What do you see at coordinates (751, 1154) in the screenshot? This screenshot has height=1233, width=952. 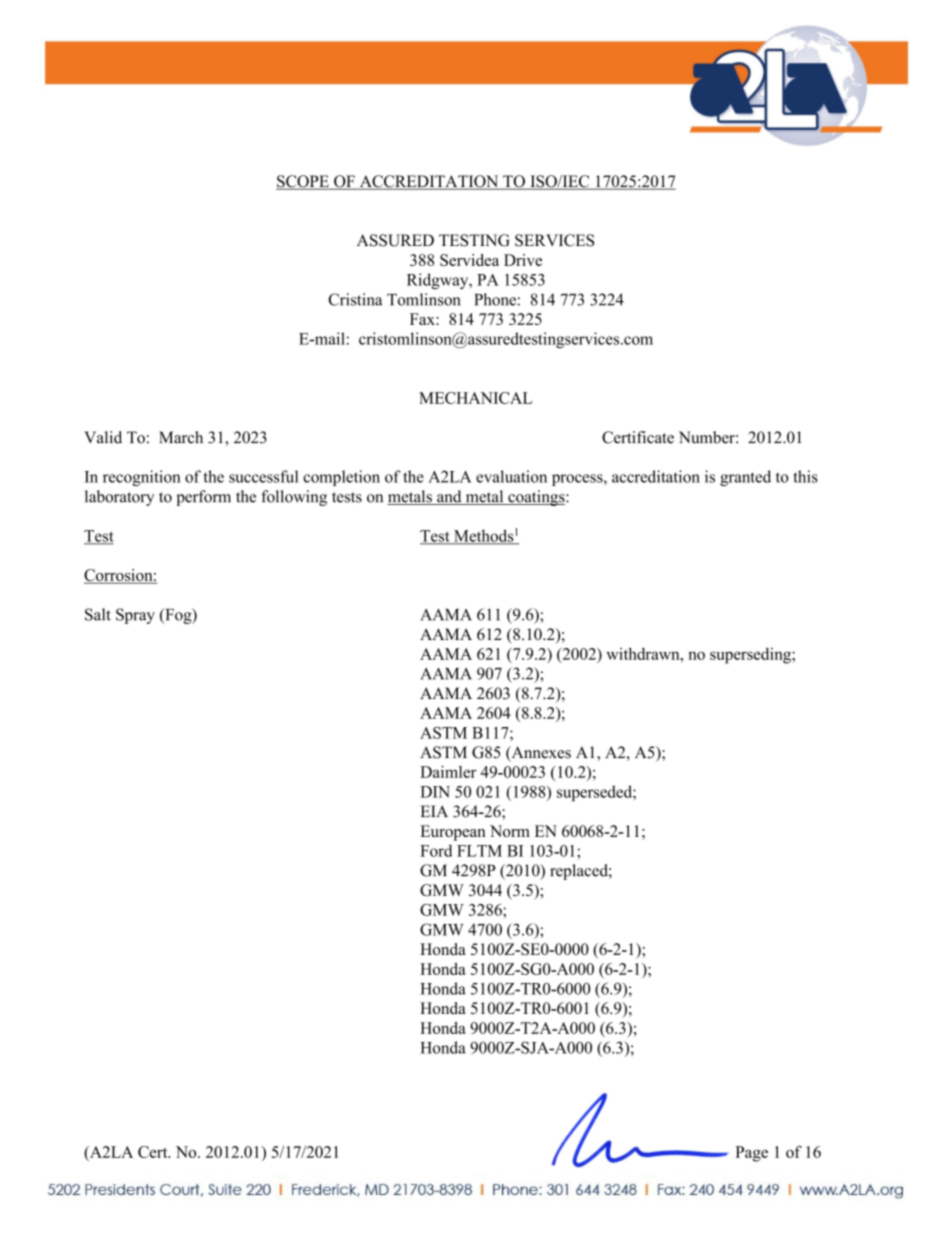 I see `Page` at bounding box center [751, 1154].
